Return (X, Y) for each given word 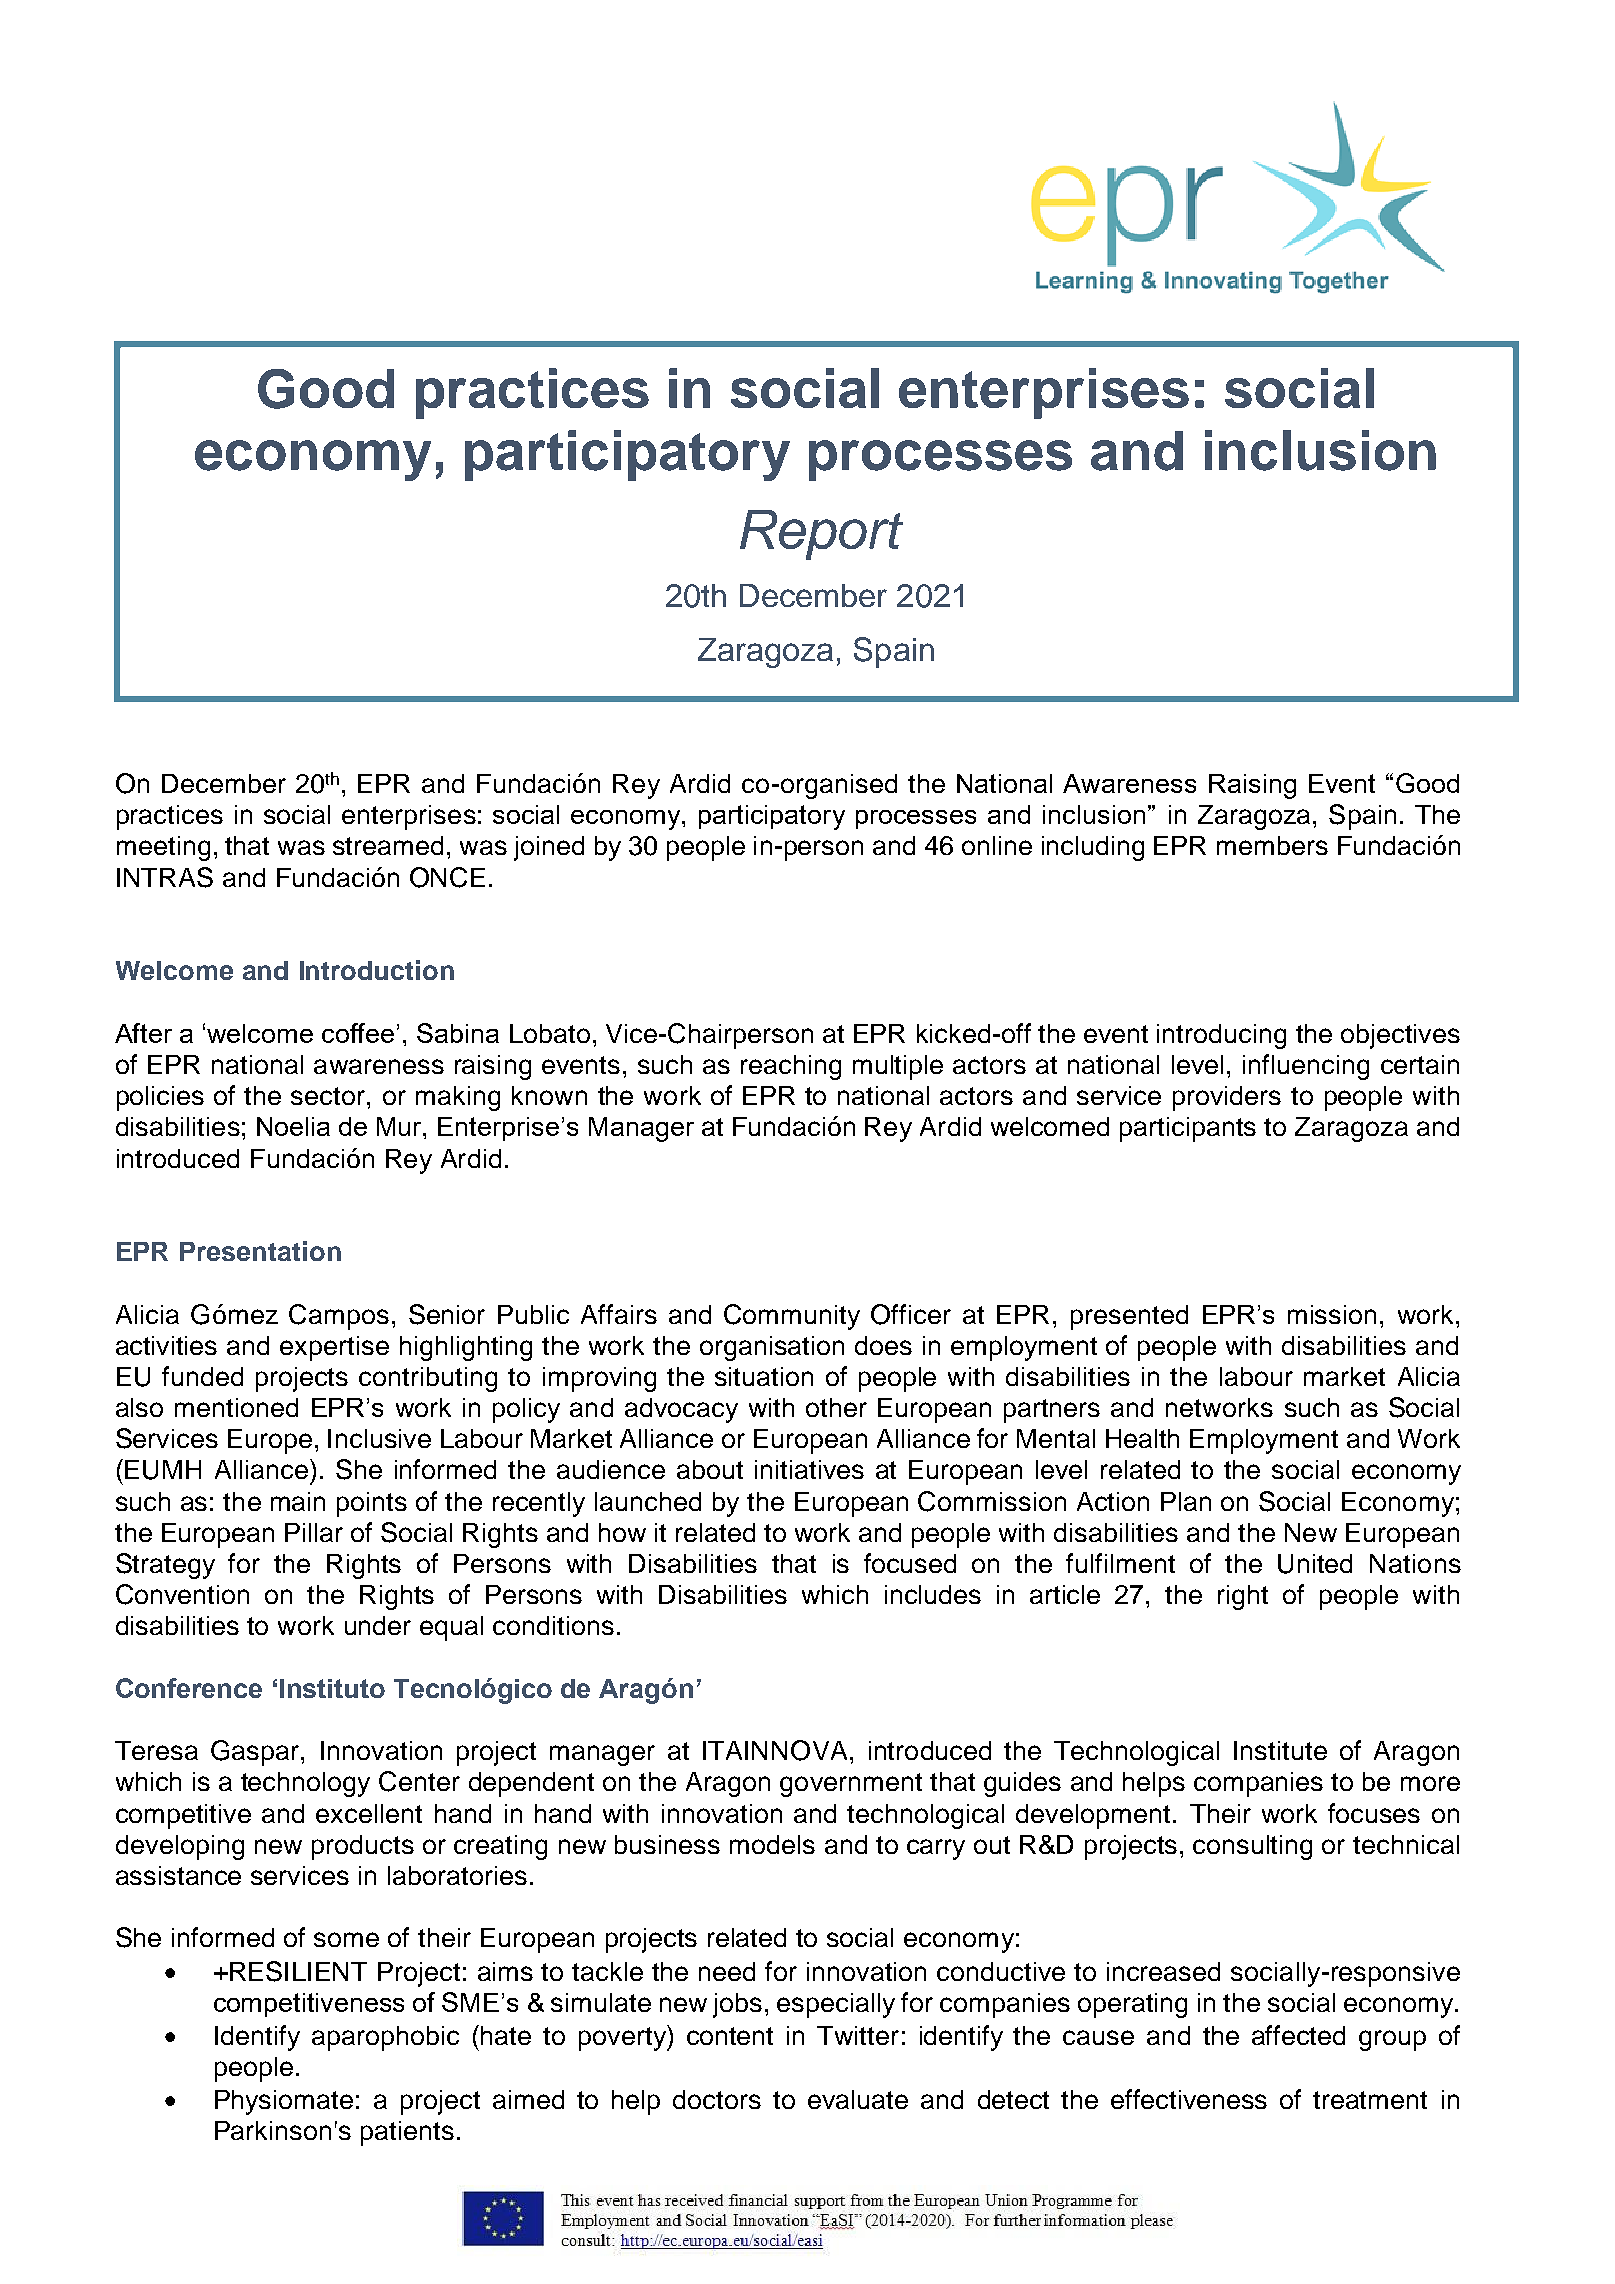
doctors (717, 2099)
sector (329, 1096)
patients (407, 2133)
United (1315, 1564)
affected (1298, 2035)
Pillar (314, 1532)
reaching (791, 1067)
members (1272, 845)
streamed (388, 845)
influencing (1306, 1067)
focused (910, 1563)
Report (821, 535)
